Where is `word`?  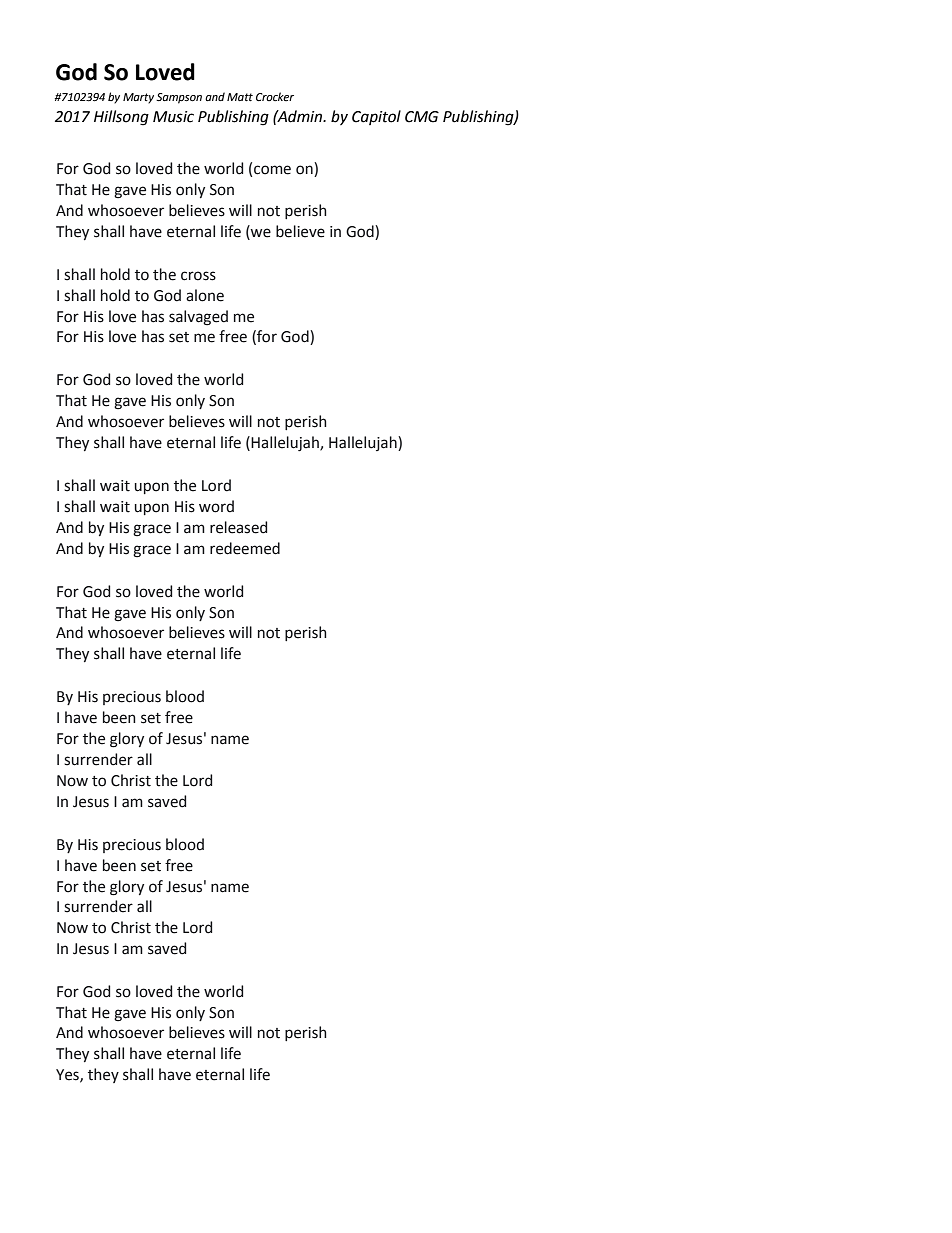
word is located at coordinates (216, 506).
